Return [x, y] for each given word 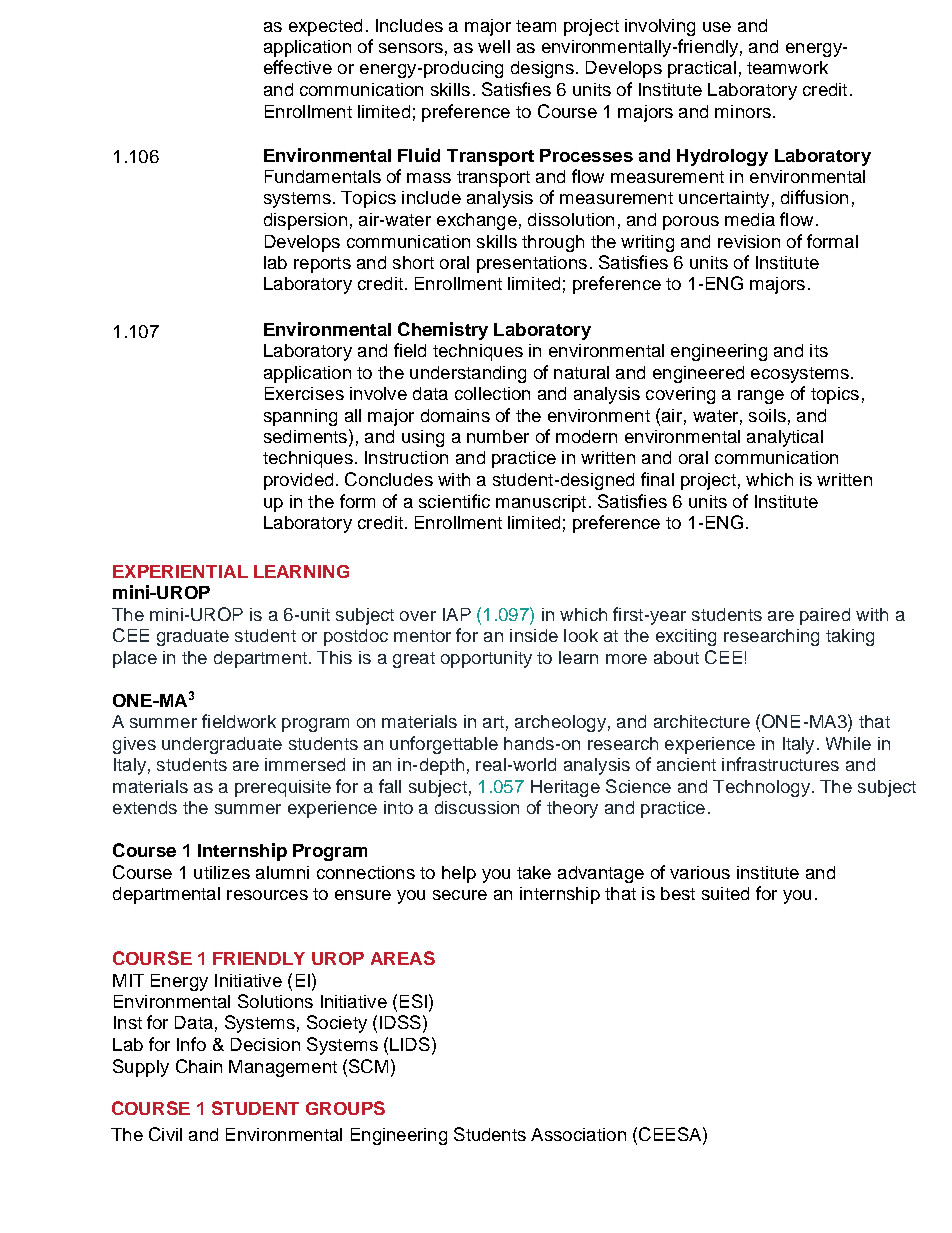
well [494, 46]
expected [325, 27]
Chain [199, 1066]
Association [578, 1134]
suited [725, 893]
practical [702, 69]
